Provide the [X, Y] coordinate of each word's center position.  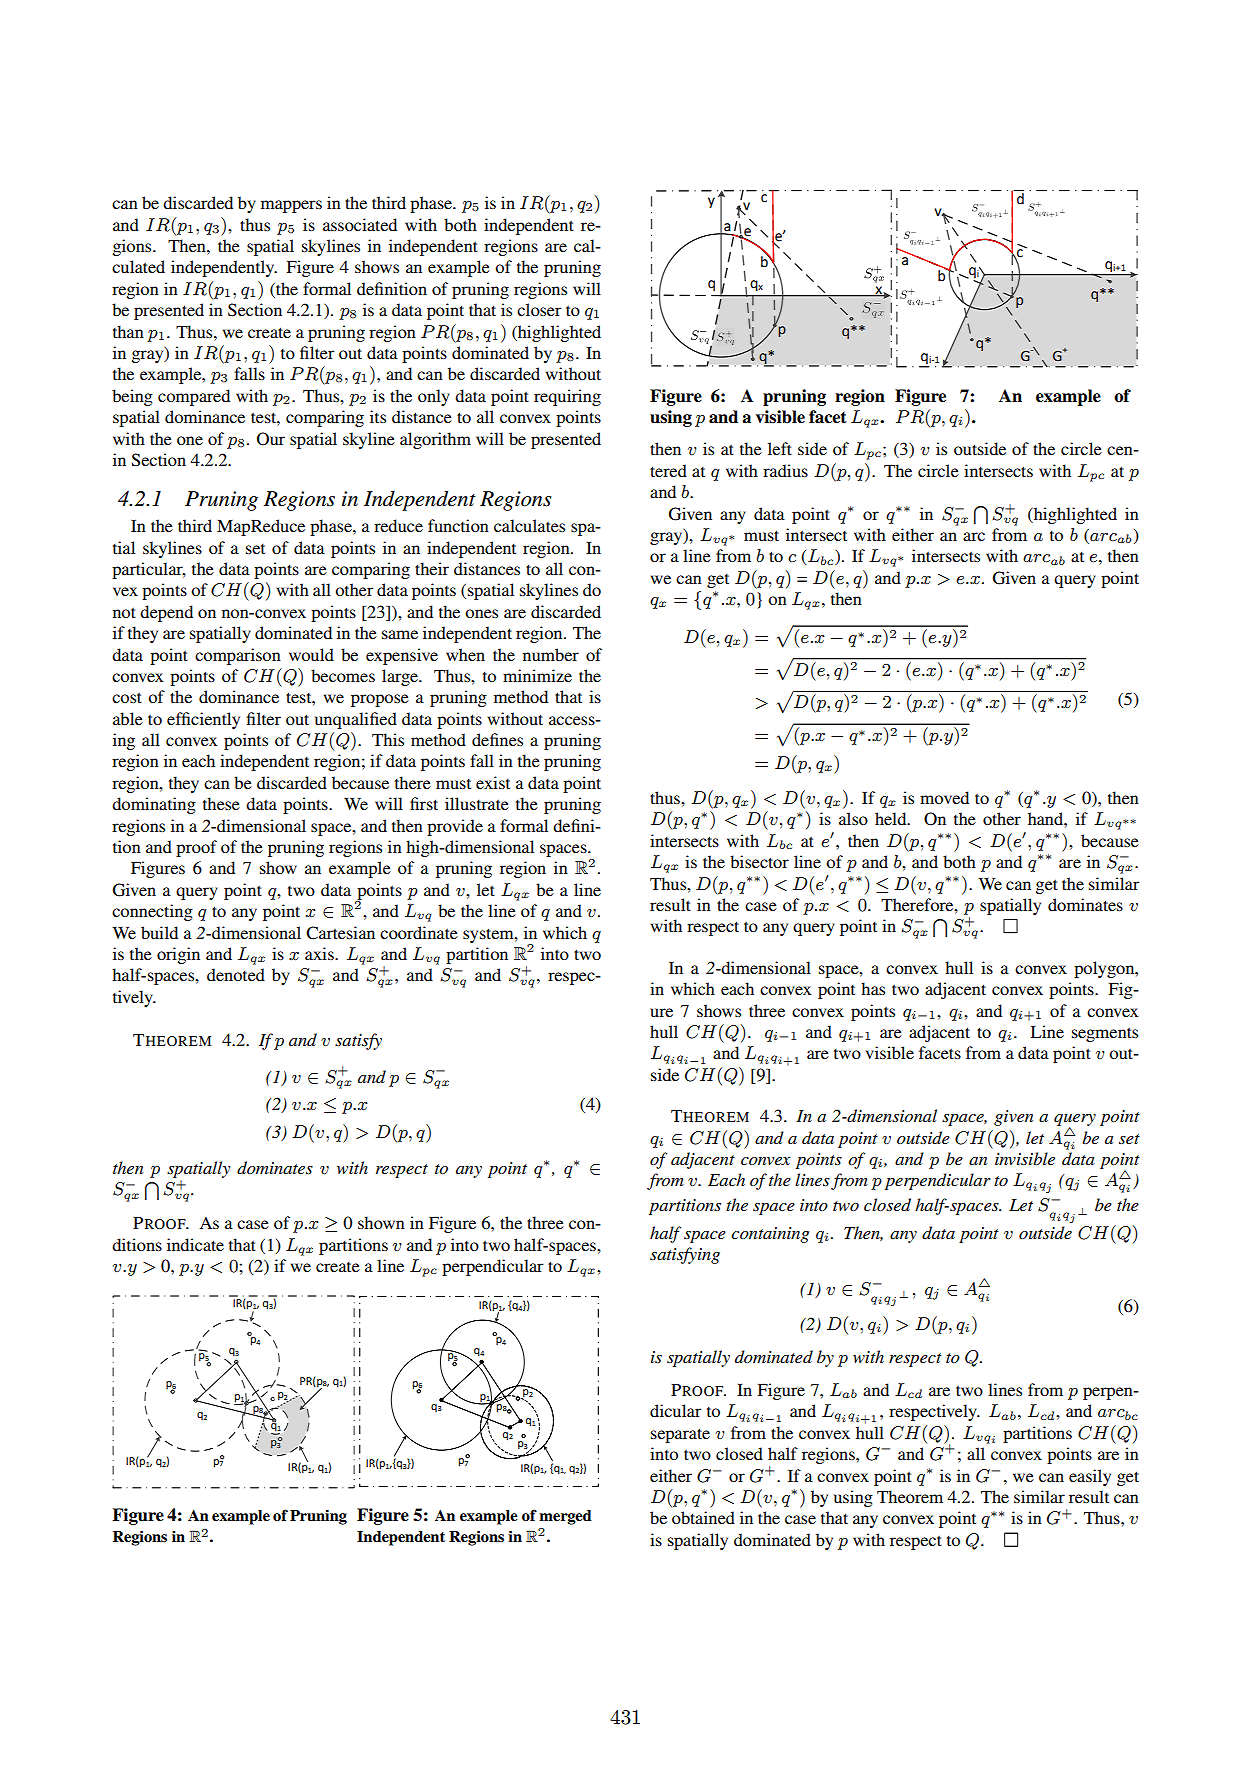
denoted [236, 974]
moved [944, 797]
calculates [529, 525]
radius [785, 470]
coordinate [419, 932]
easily [1090, 1477]
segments [1105, 1034]
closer [539, 309]
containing [770, 1235]
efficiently [203, 720]
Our [271, 439]
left [780, 448]
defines [497, 739]
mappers [291, 206]
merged [565, 1517]
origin [178, 955]
